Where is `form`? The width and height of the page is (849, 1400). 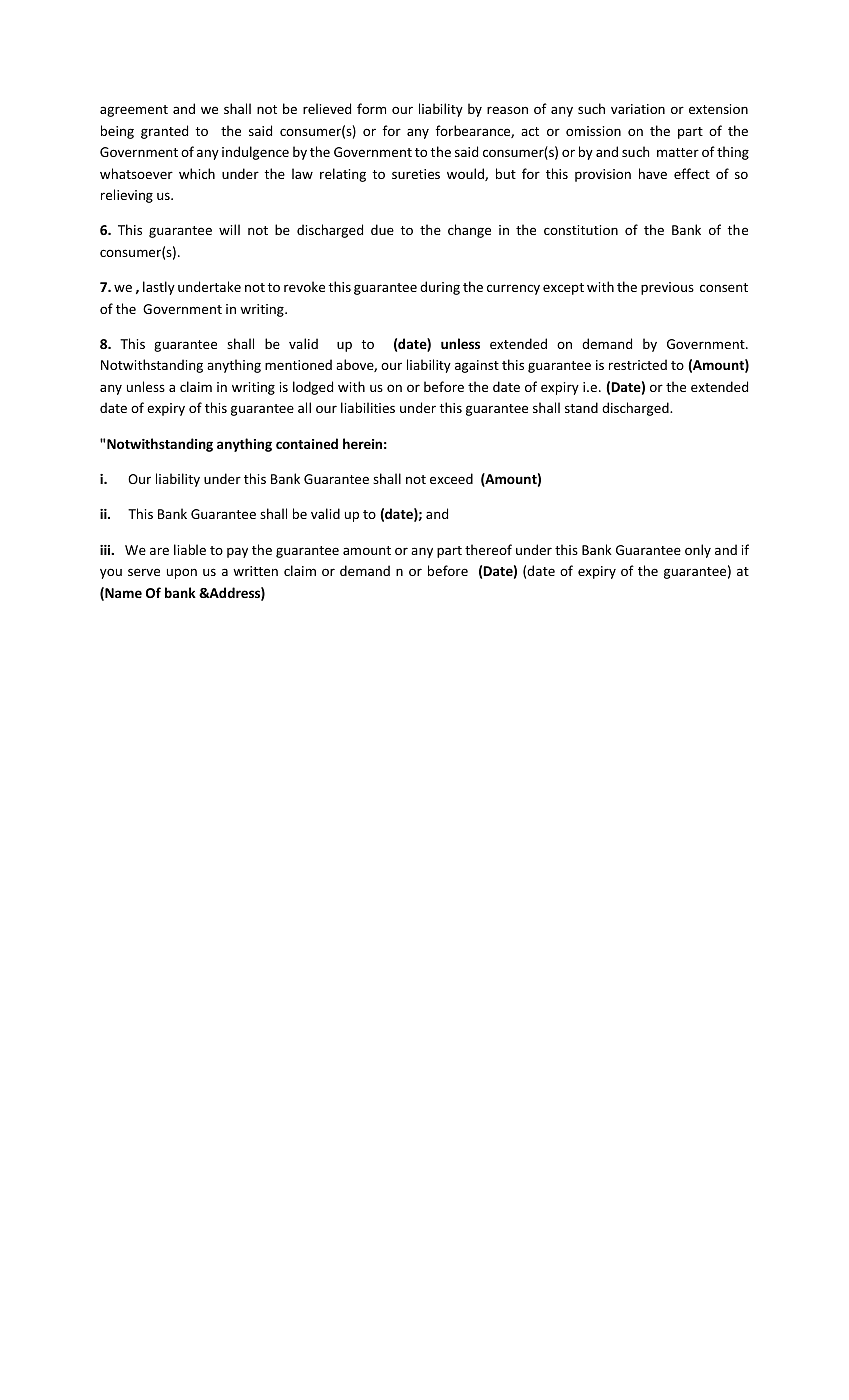 form is located at coordinates (371, 108).
